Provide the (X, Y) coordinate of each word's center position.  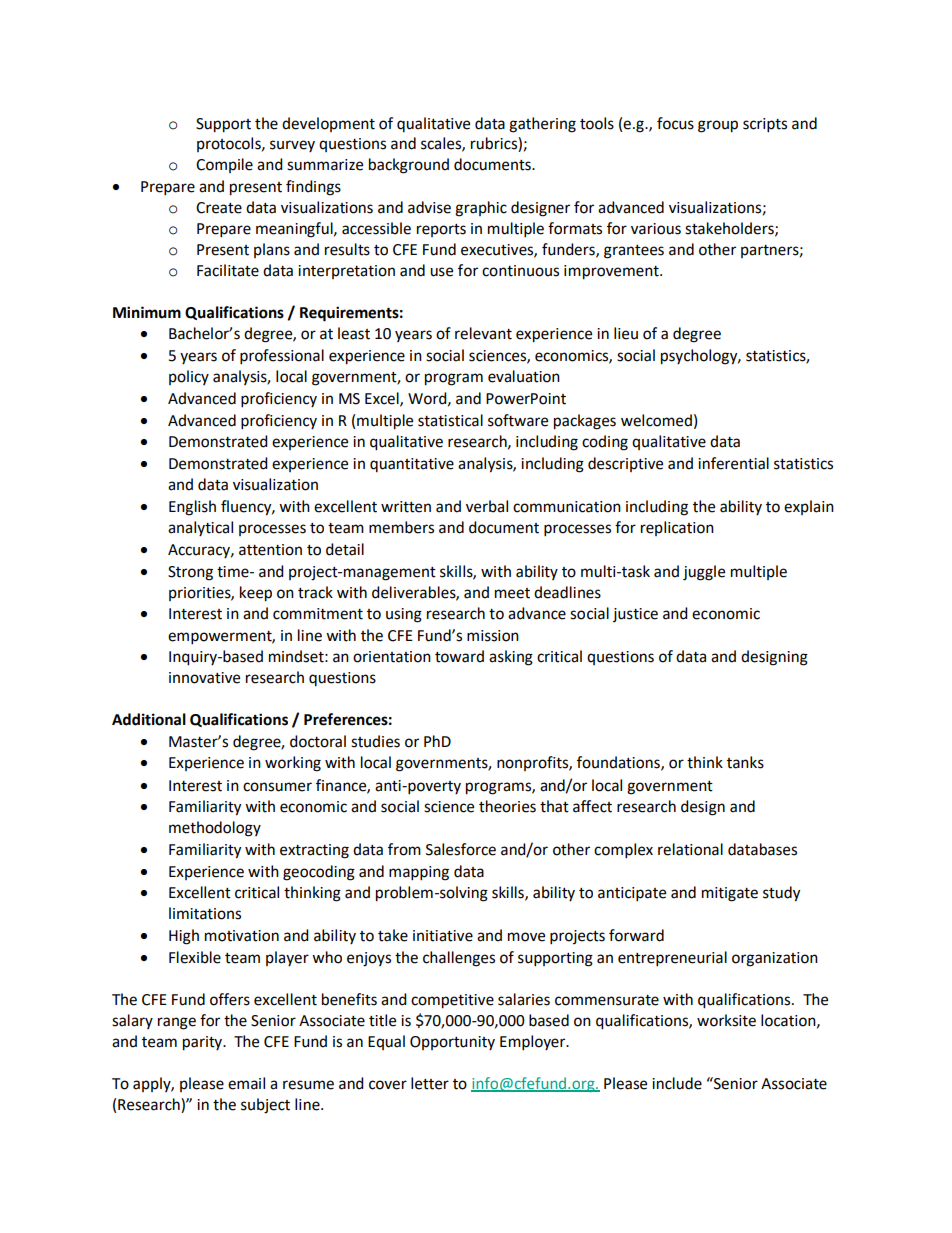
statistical (450, 420)
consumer (277, 787)
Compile (224, 165)
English (192, 508)
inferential (733, 463)
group (718, 126)
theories (507, 806)
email (246, 1083)
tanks (745, 762)
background (409, 166)
